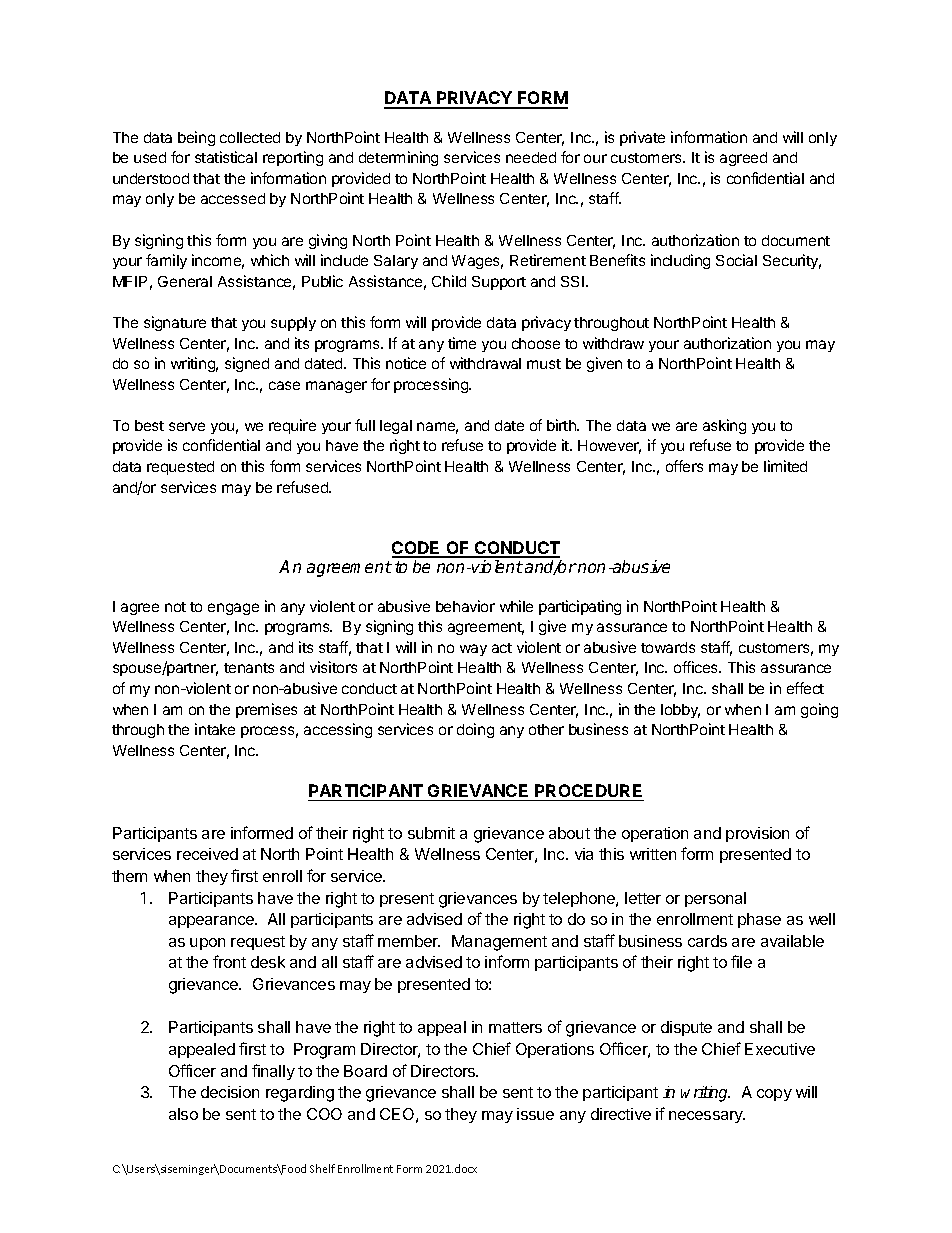  I want to click on received, so click(207, 854).
